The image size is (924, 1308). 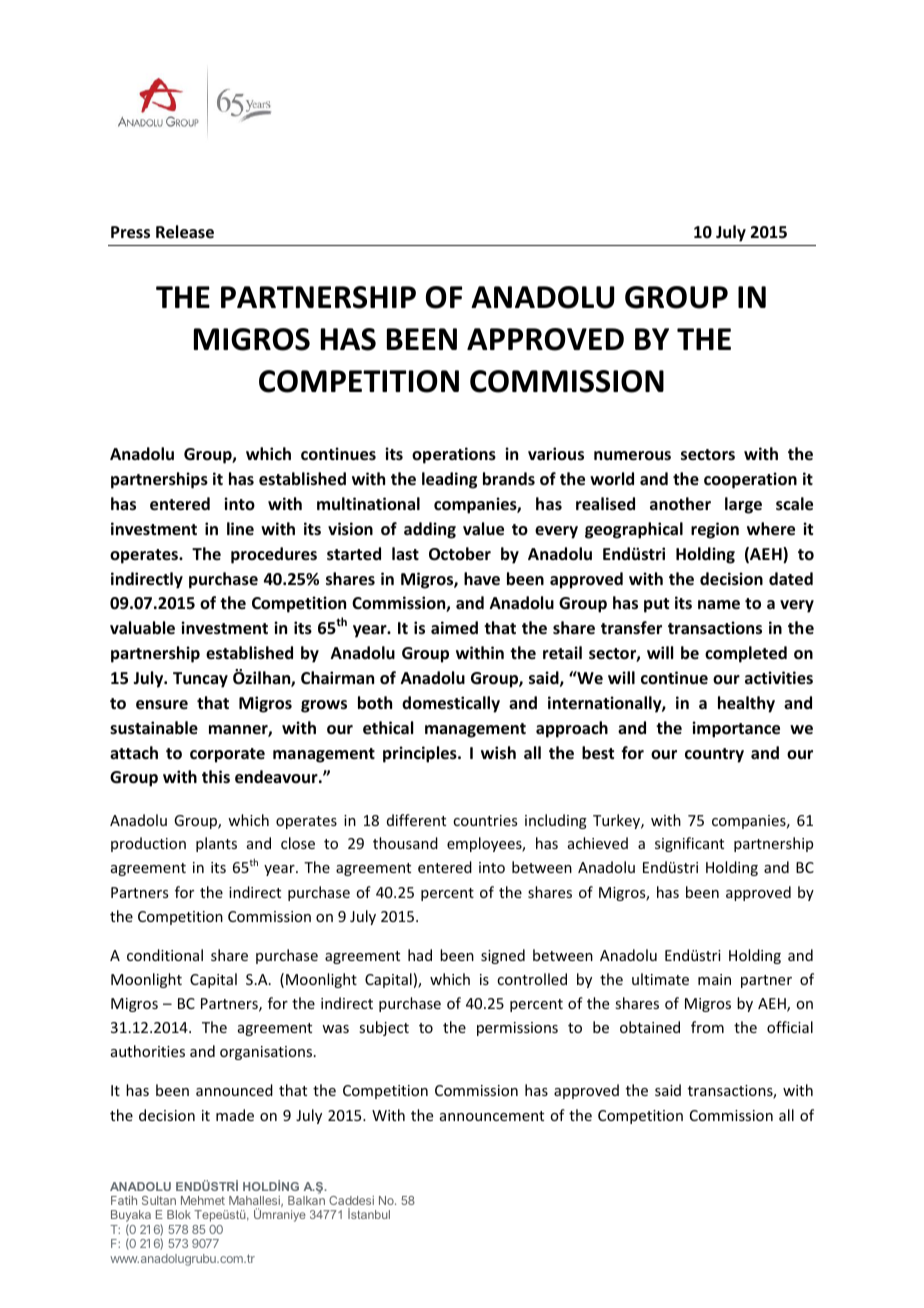 What do you see at coordinates (689, 844) in the screenshot?
I see `significant` at bounding box center [689, 844].
